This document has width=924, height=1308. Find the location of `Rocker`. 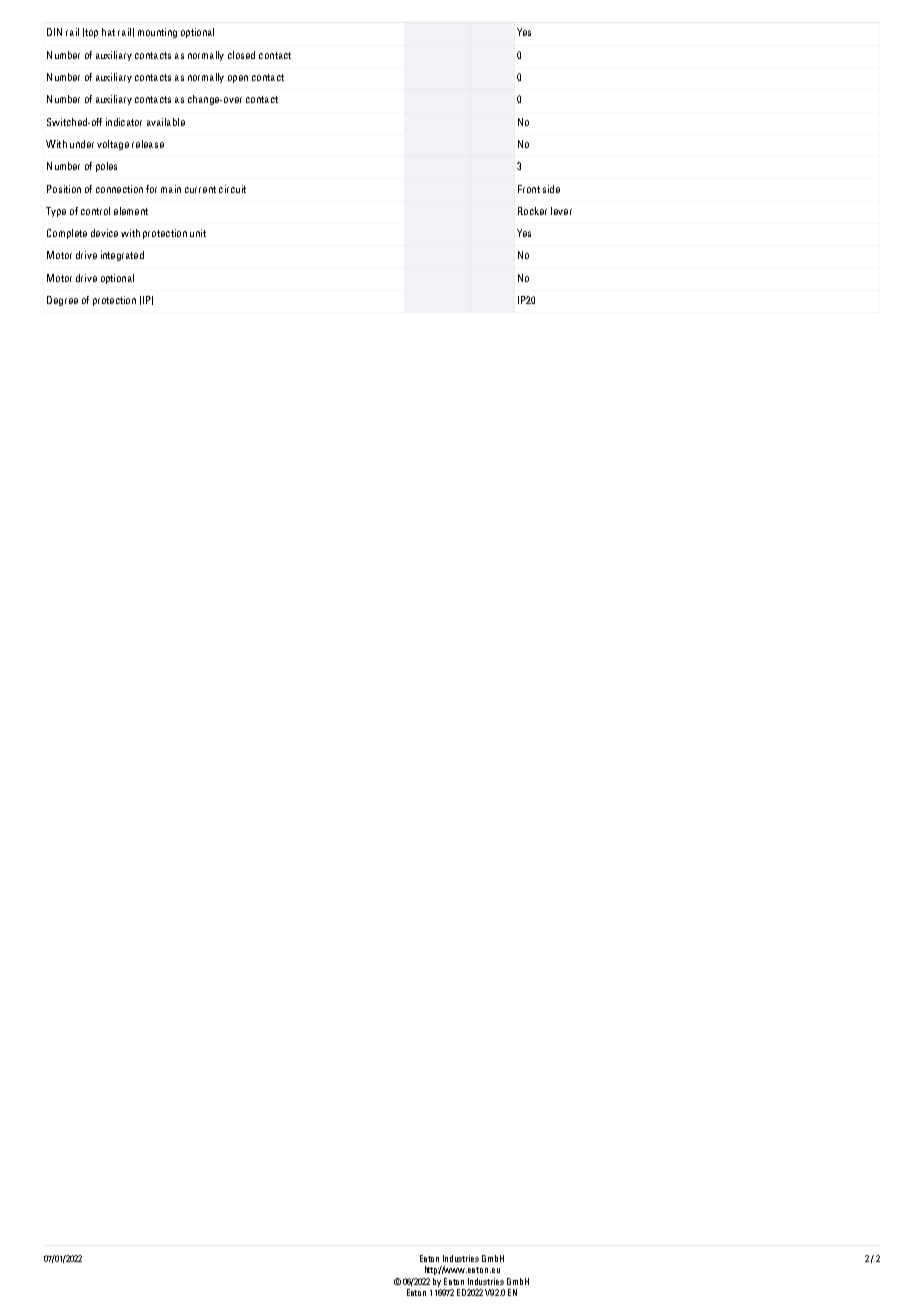

Rocker is located at coordinates (532, 211).
